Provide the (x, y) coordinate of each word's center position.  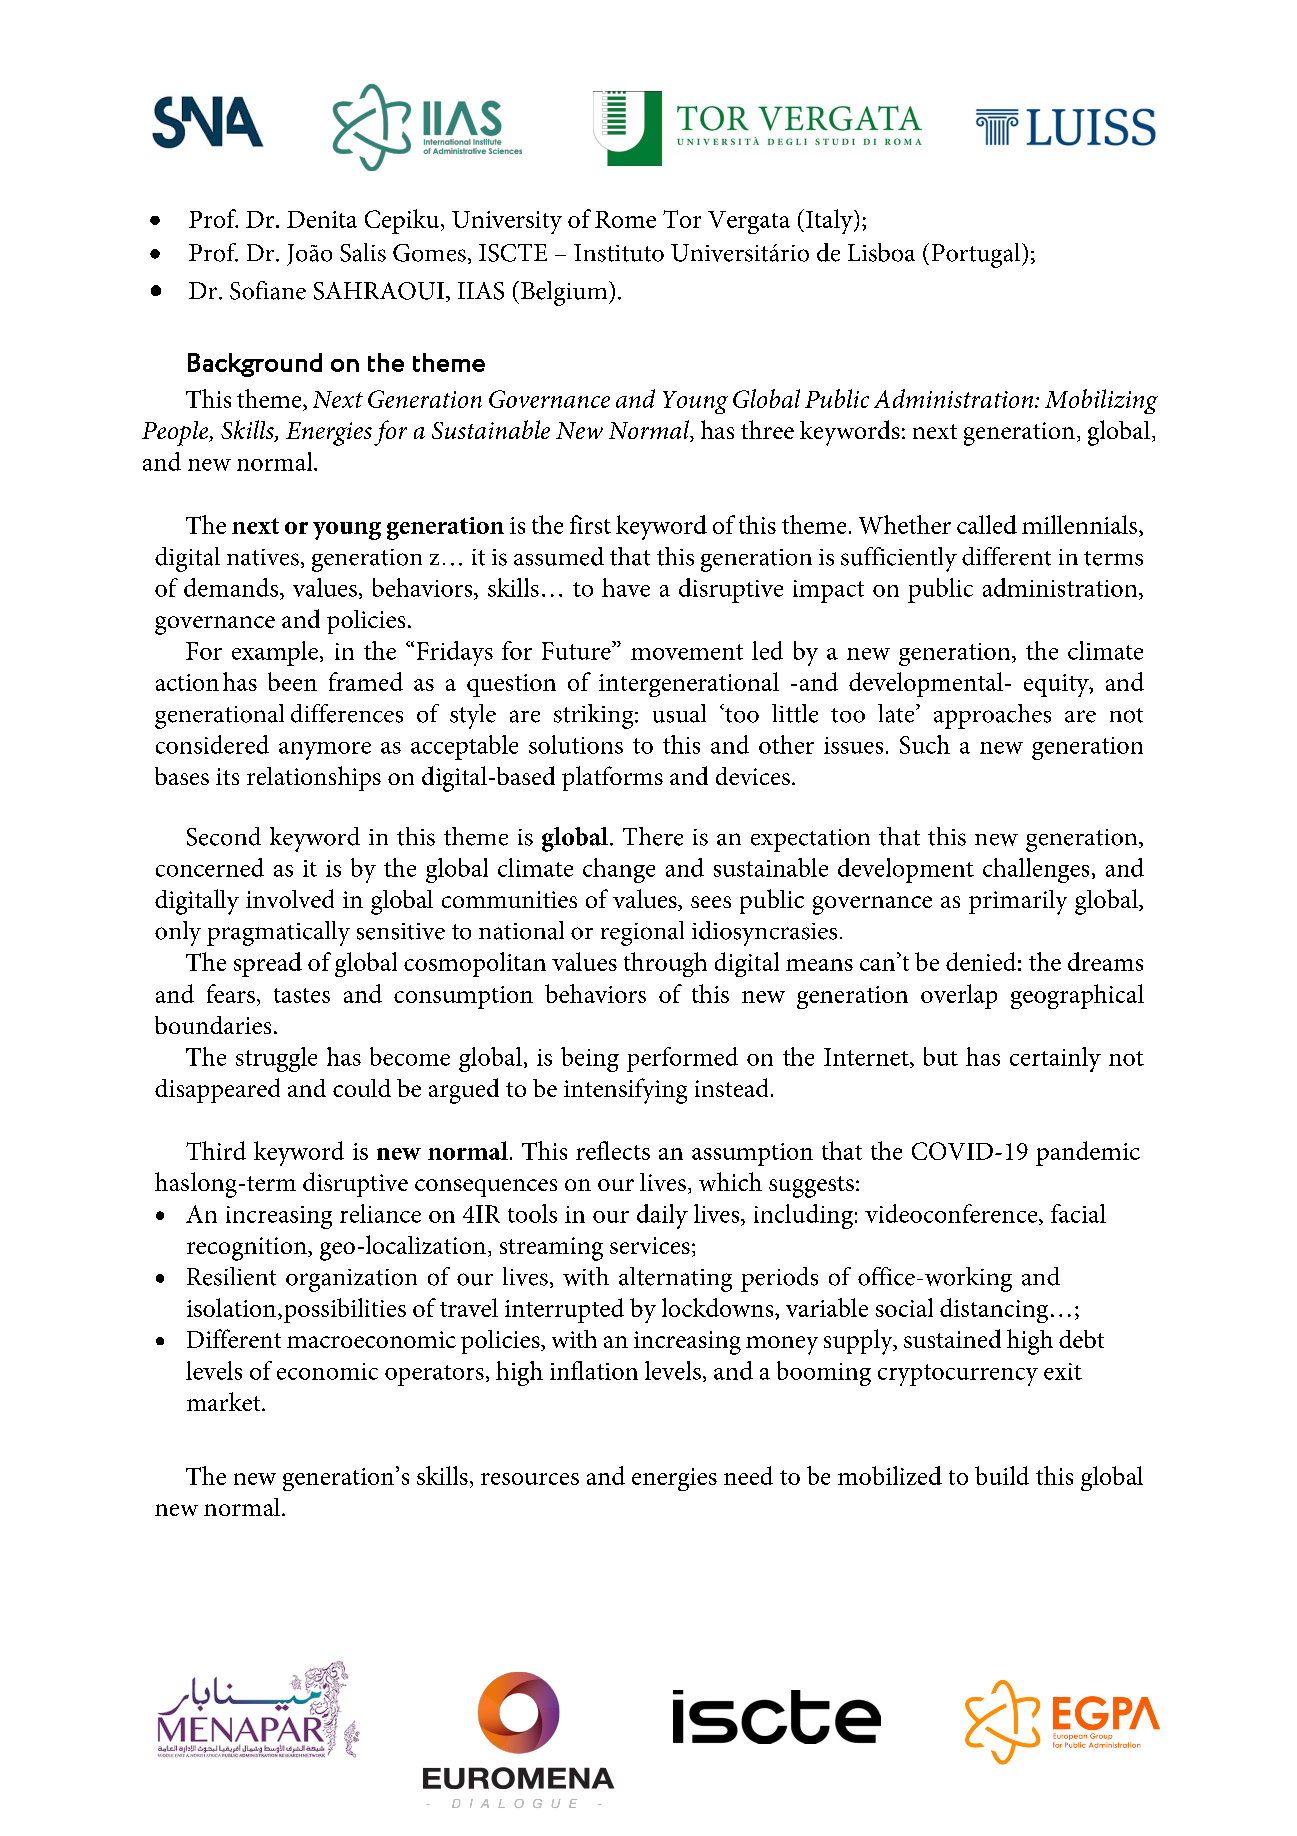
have (626, 587)
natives (263, 557)
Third (216, 1150)
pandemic (1088, 1153)
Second (224, 836)
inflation (594, 1370)
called (987, 524)
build (1002, 1475)
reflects (613, 1150)
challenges (1036, 870)
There (653, 836)
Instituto (619, 253)
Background (255, 365)
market (225, 1401)
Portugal (977, 255)
